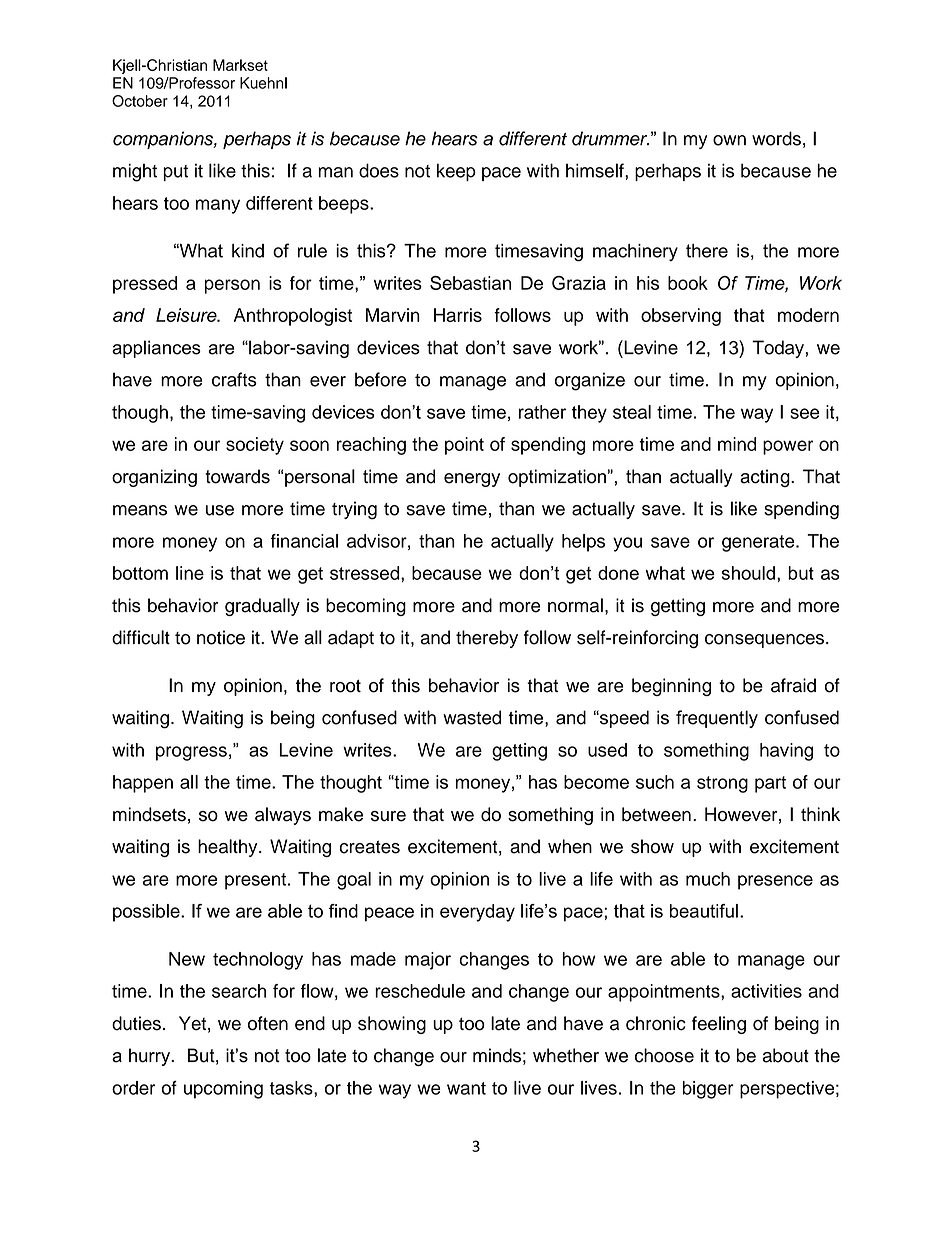 The image size is (952, 1233). What do you see at coordinates (729, 140) in the screenshot?
I see `own` at bounding box center [729, 140].
